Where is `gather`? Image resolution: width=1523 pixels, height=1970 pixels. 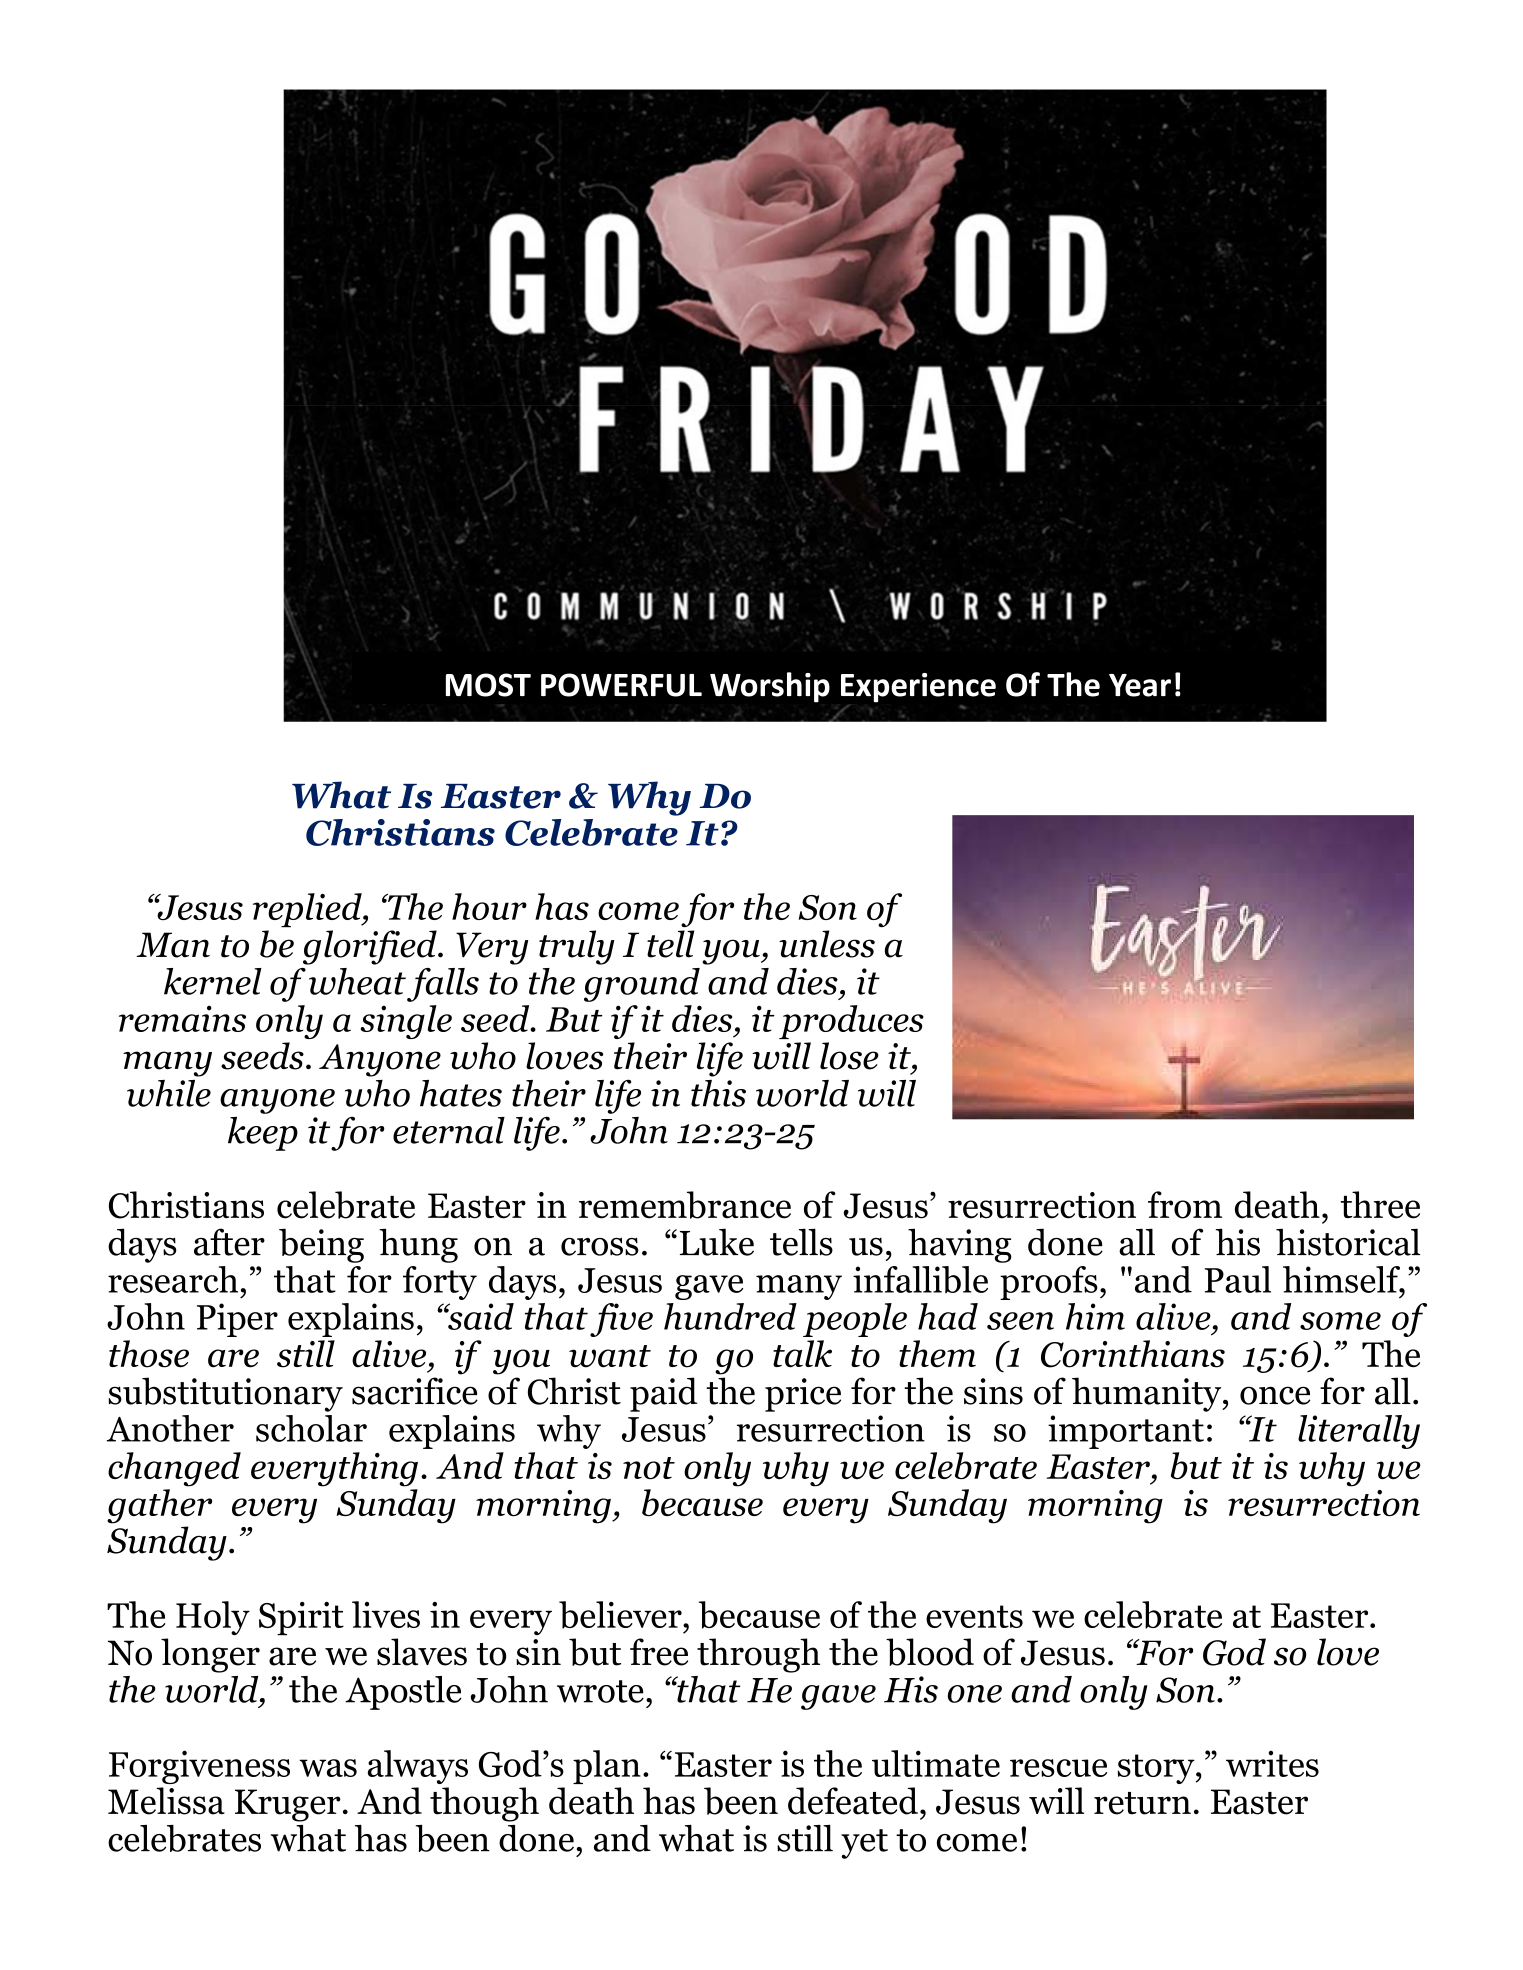
gather is located at coordinates (159, 1506).
